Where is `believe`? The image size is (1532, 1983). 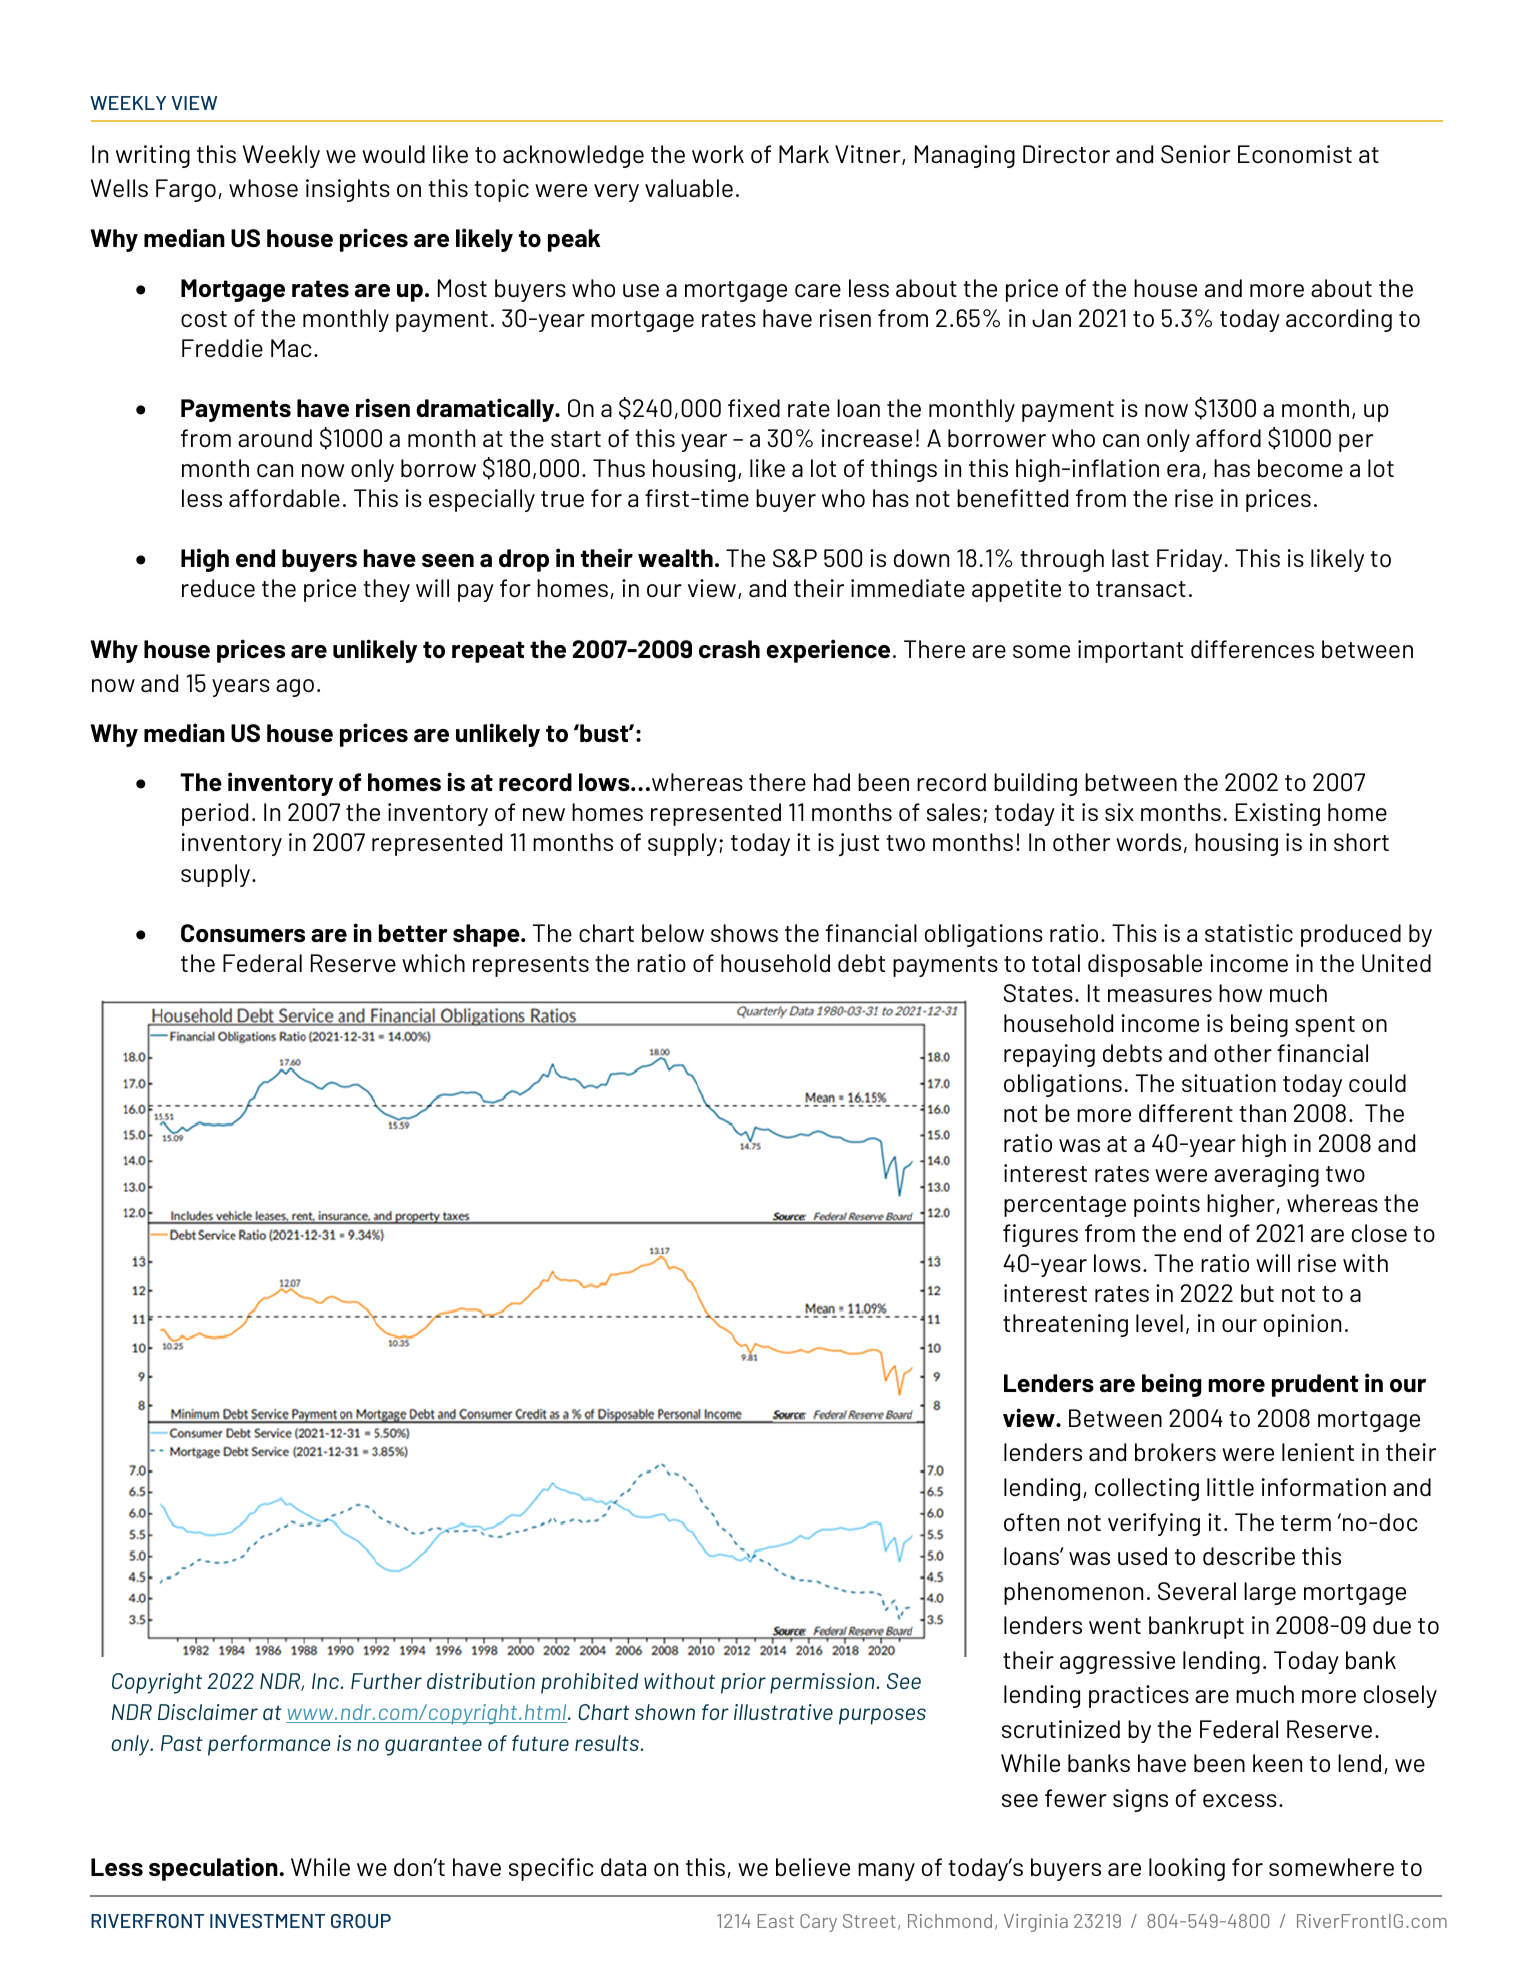
believe is located at coordinates (813, 1867).
